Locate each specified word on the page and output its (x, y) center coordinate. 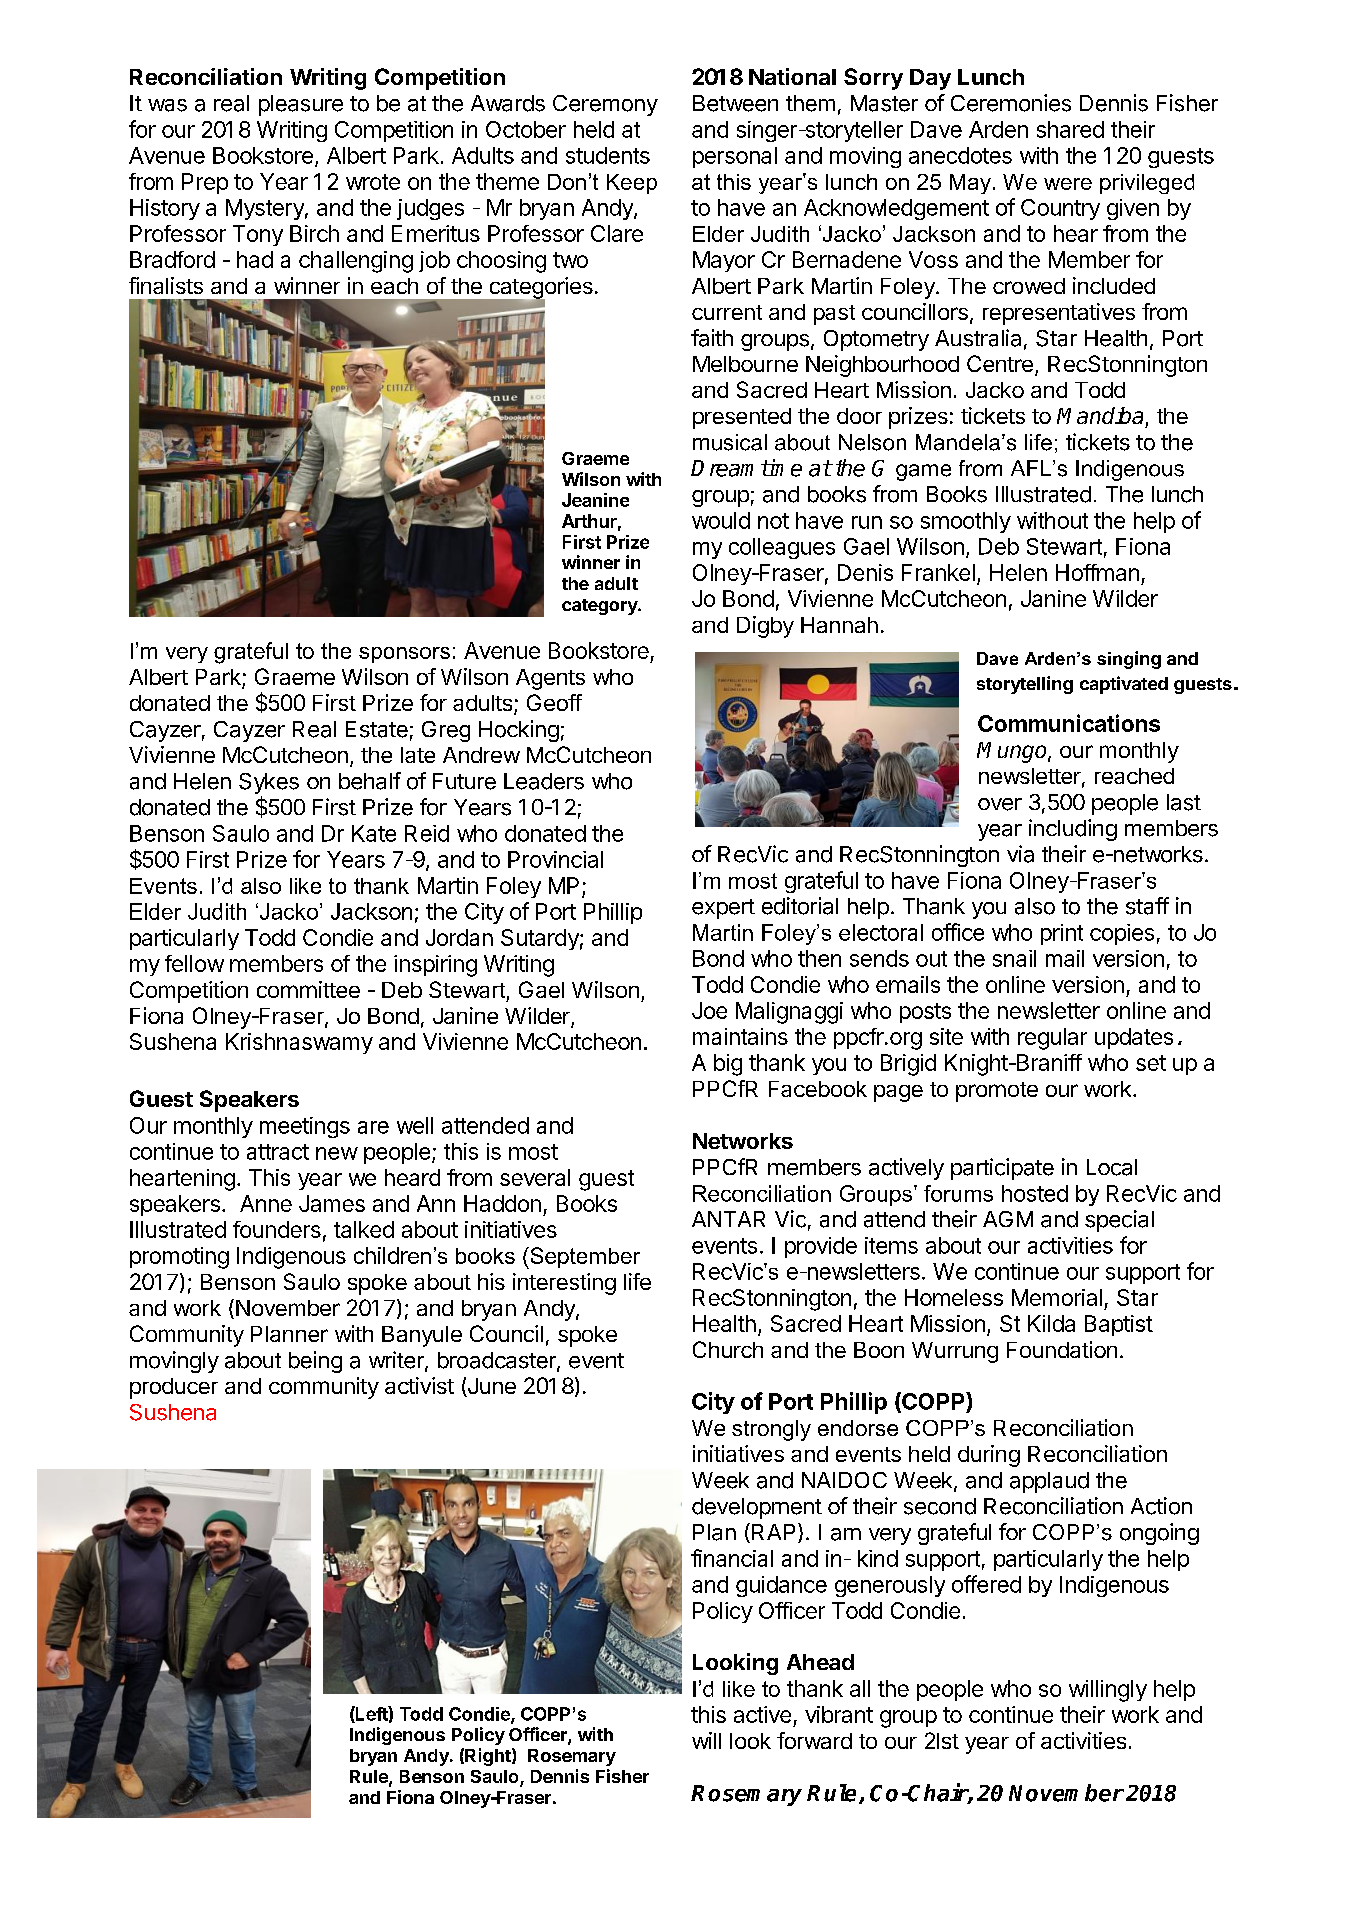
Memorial (1057, 1297)
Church (728, 1349)
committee (308, 989)
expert (723, 909)
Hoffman (1097, 572)
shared (1070, 129)
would (721, 520)
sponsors (404, 655)
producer (174, 1388)
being (315, 1362)
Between (735, 103)
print (1062, 934)
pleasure (301, 105)
